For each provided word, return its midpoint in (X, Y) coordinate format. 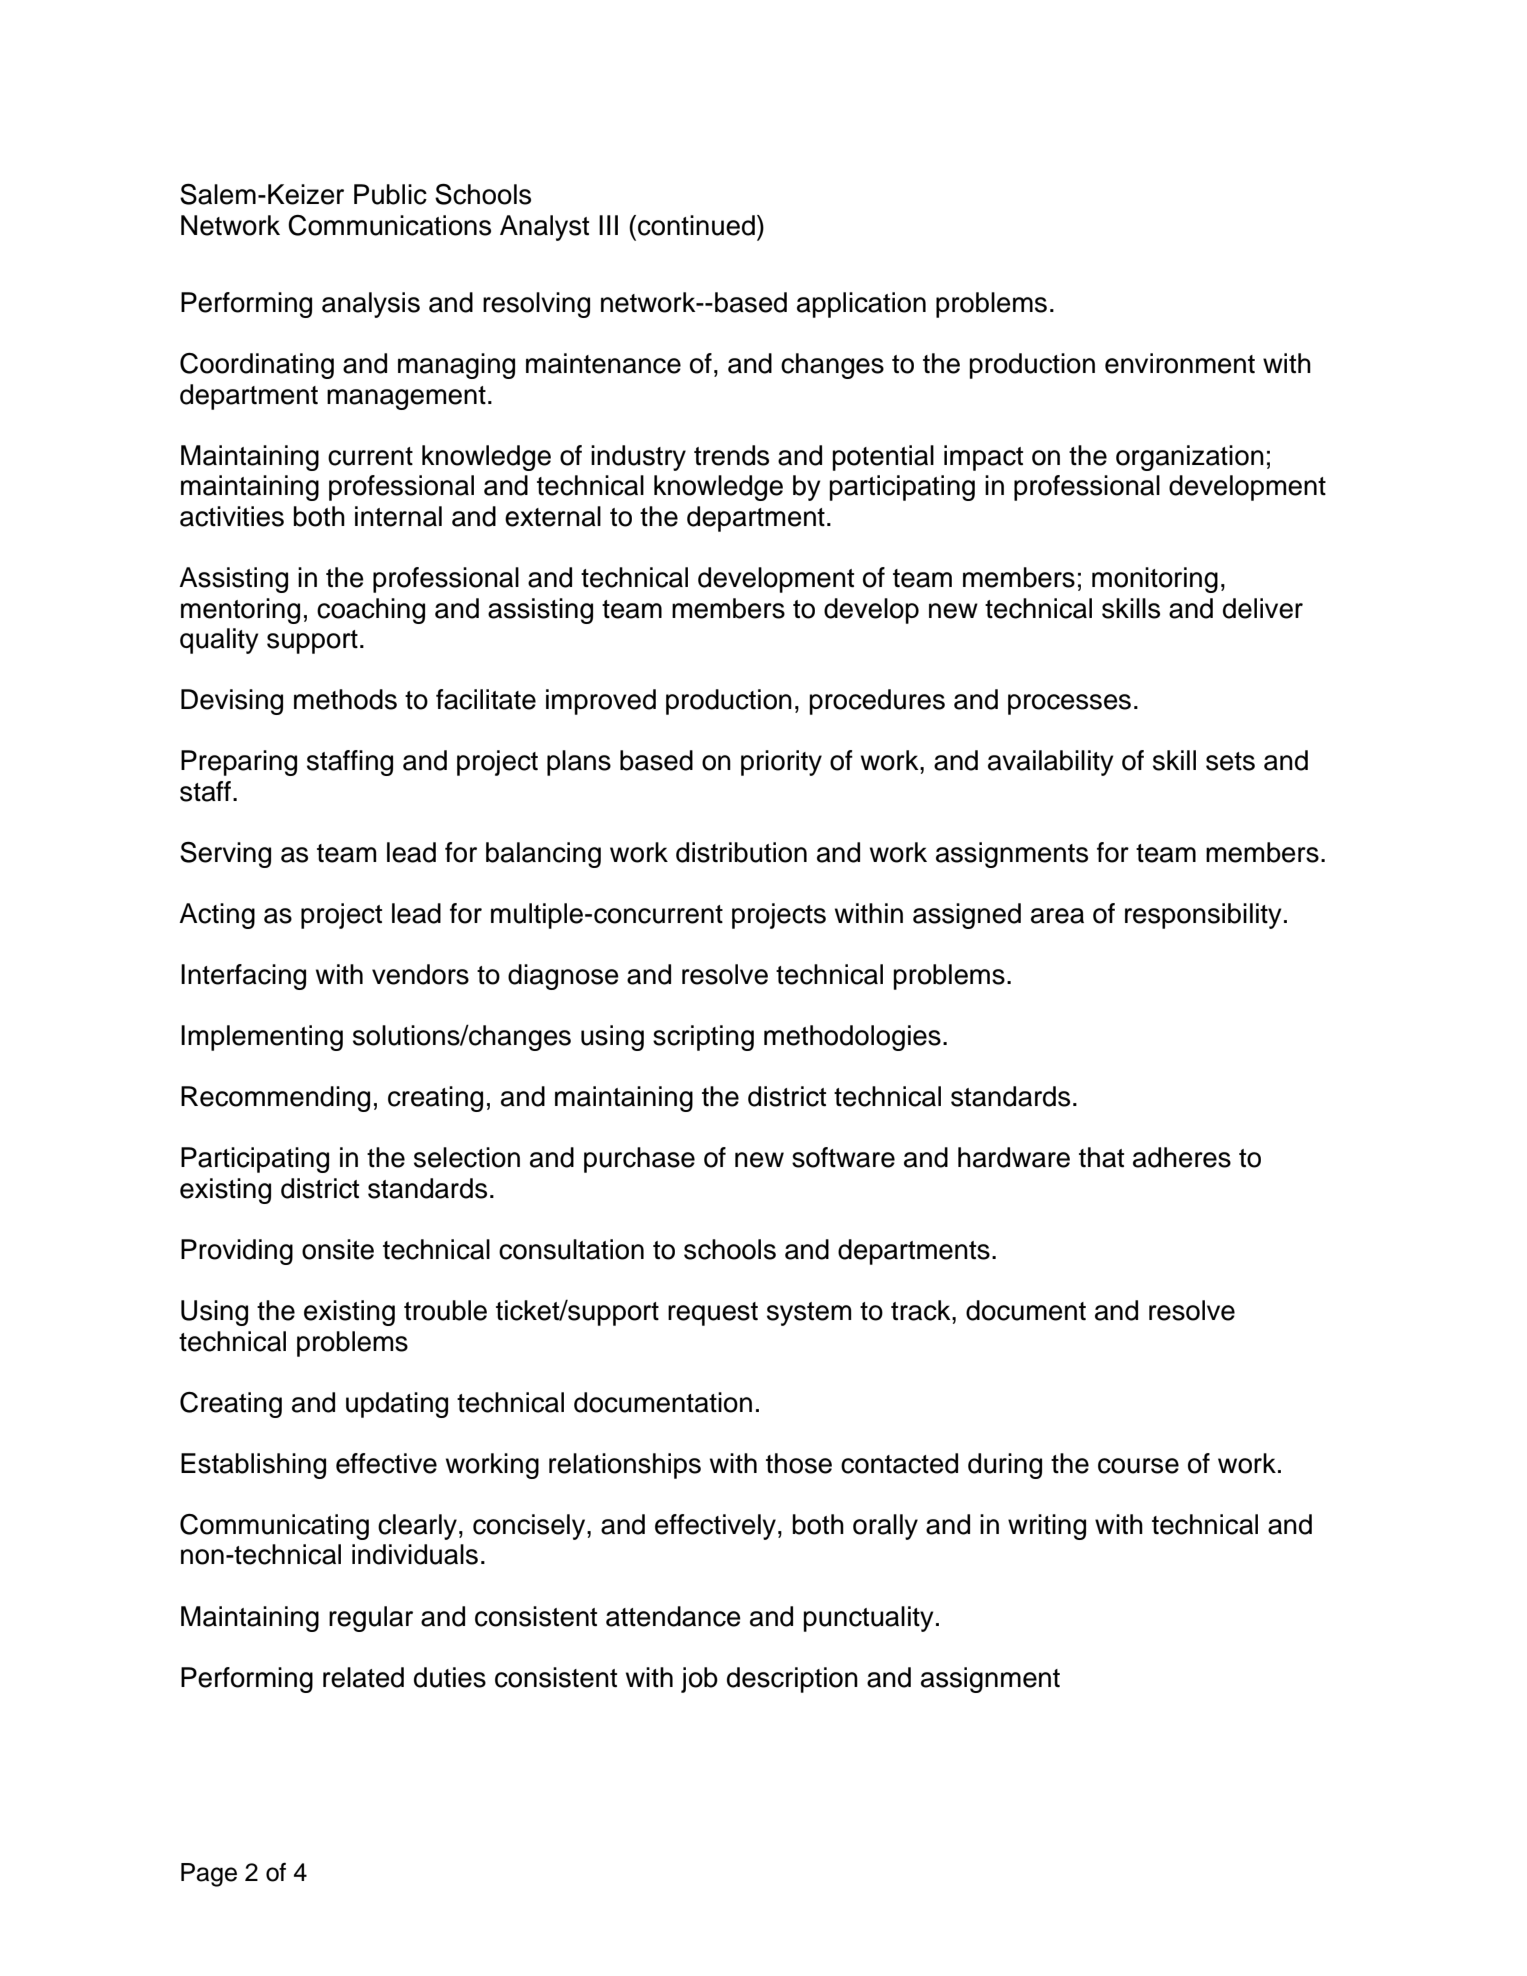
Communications (389, 225)
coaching (371, 611)
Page (209, 1875)
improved (601, 702)
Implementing (262, 1038)
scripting (703, 1038)
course (1138, 1466)
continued (696, 225)
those (799, 1463)
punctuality (868, 1619)
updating (397, 1405)
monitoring (1155, 580)
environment (1180, 363)
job (699, 1680)
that (1101, 1157)
